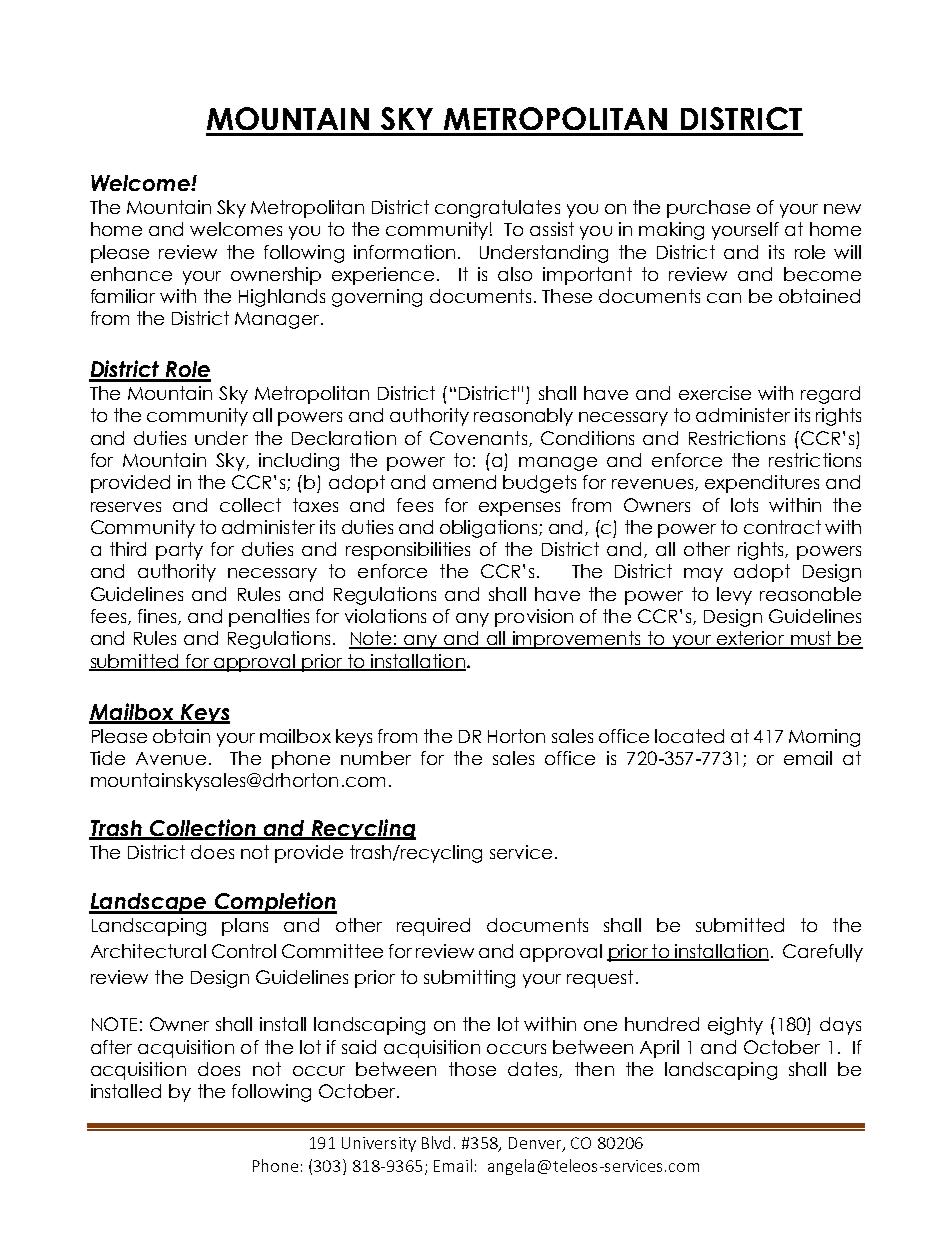  What do you see at coordinates (534, 618) in the screenshot?
I see `provision` at bounding box center [534, 618].
